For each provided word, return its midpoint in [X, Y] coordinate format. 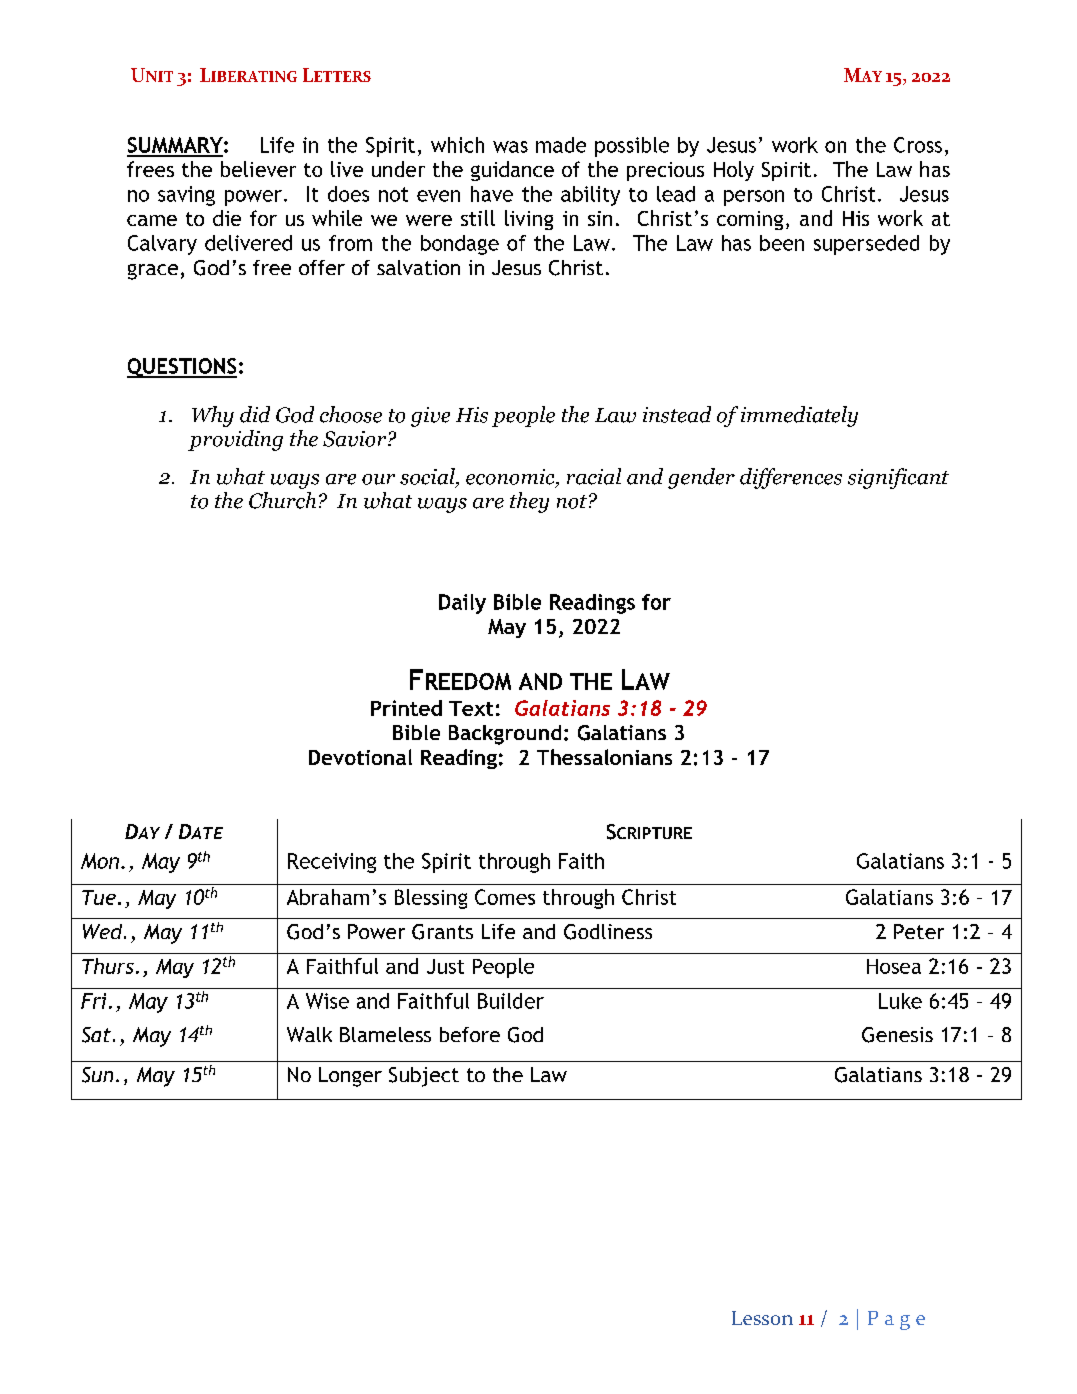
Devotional [360, 757]
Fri [93, 1001]
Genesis [897, 1035]
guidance [512, 171]
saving [186, 196]
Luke [900, 1001]
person [754, 198]
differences [791, 478]
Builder [511, 1001]
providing [235, 440]
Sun [97, 1075]
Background [505, 735]
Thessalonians [604, 757]
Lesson [762, 1318]
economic [511, 478]
